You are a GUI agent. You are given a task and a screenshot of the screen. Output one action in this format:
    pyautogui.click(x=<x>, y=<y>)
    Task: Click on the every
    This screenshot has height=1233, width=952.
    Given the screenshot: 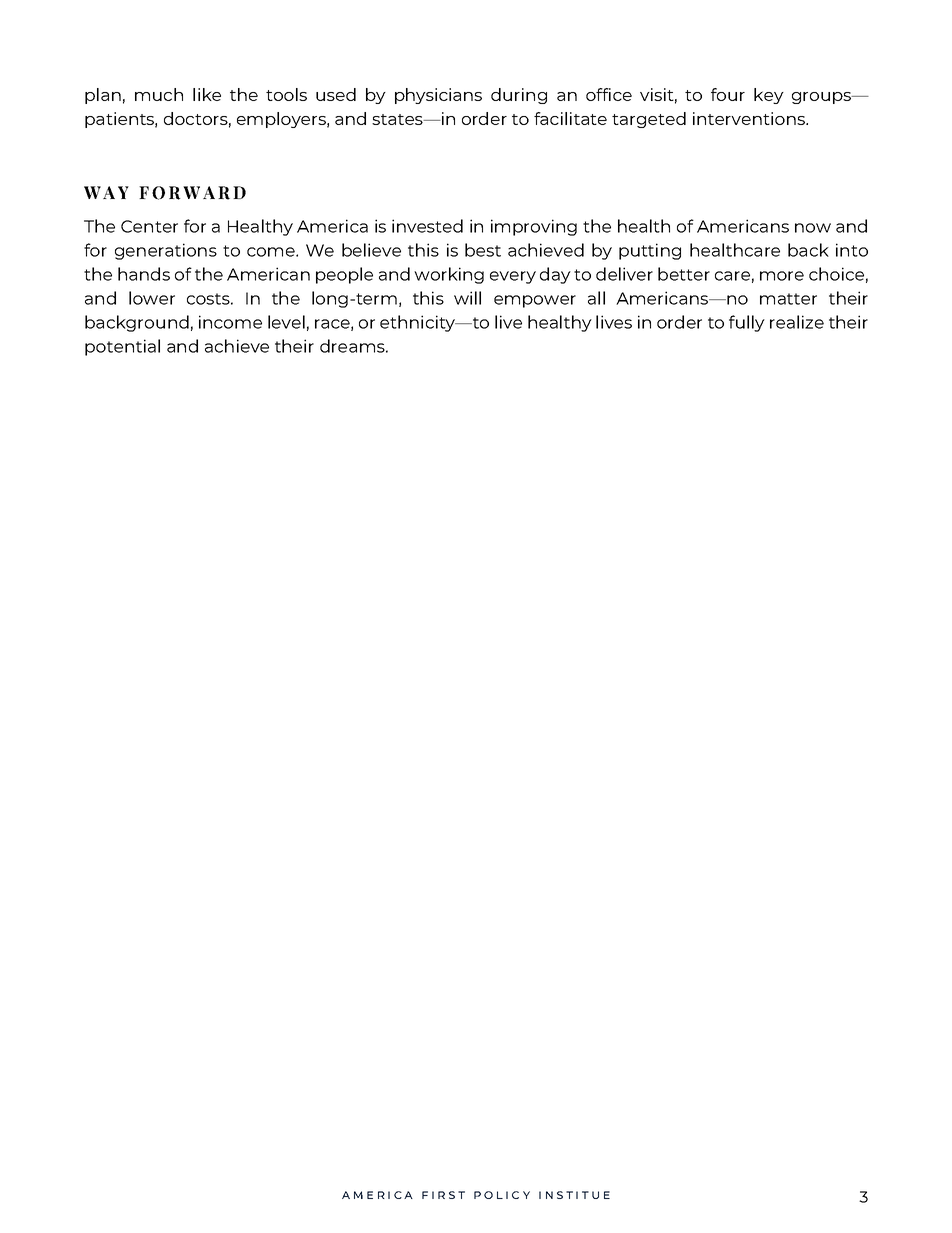 What is the action you would take?
    pyautogui.click(x=513, y=277)
